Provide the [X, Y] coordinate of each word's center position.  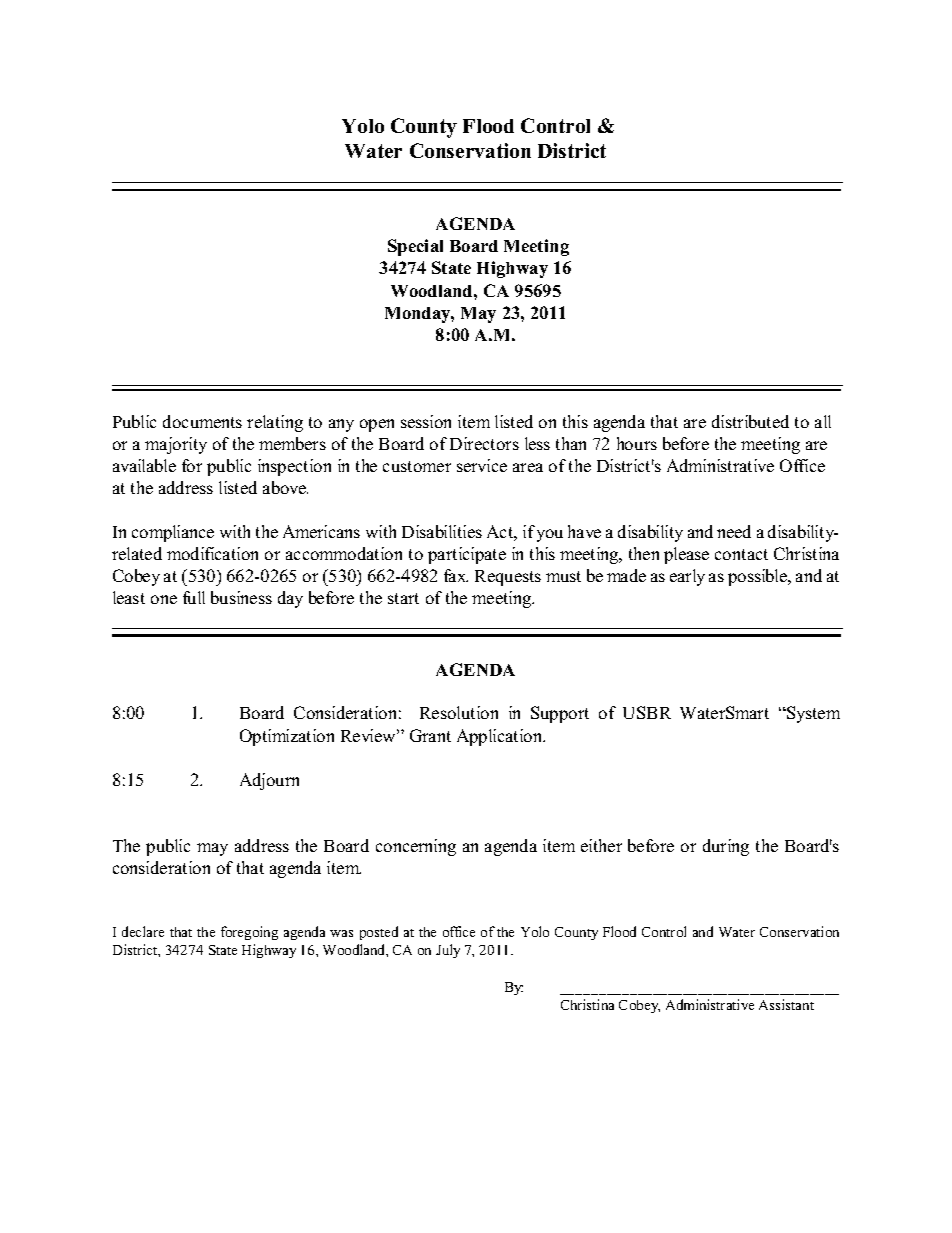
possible [758, 577]
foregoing [249, 933]
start [403, 598]
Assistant [786, 1004]
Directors [484, 443]
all [823, 421]
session [426, 421]
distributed [750, 421]
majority [176, 445]
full [194, 597]
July [448, 951]
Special [415, 247]
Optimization [287, 737]
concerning [416, 847]
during [726, 847]
